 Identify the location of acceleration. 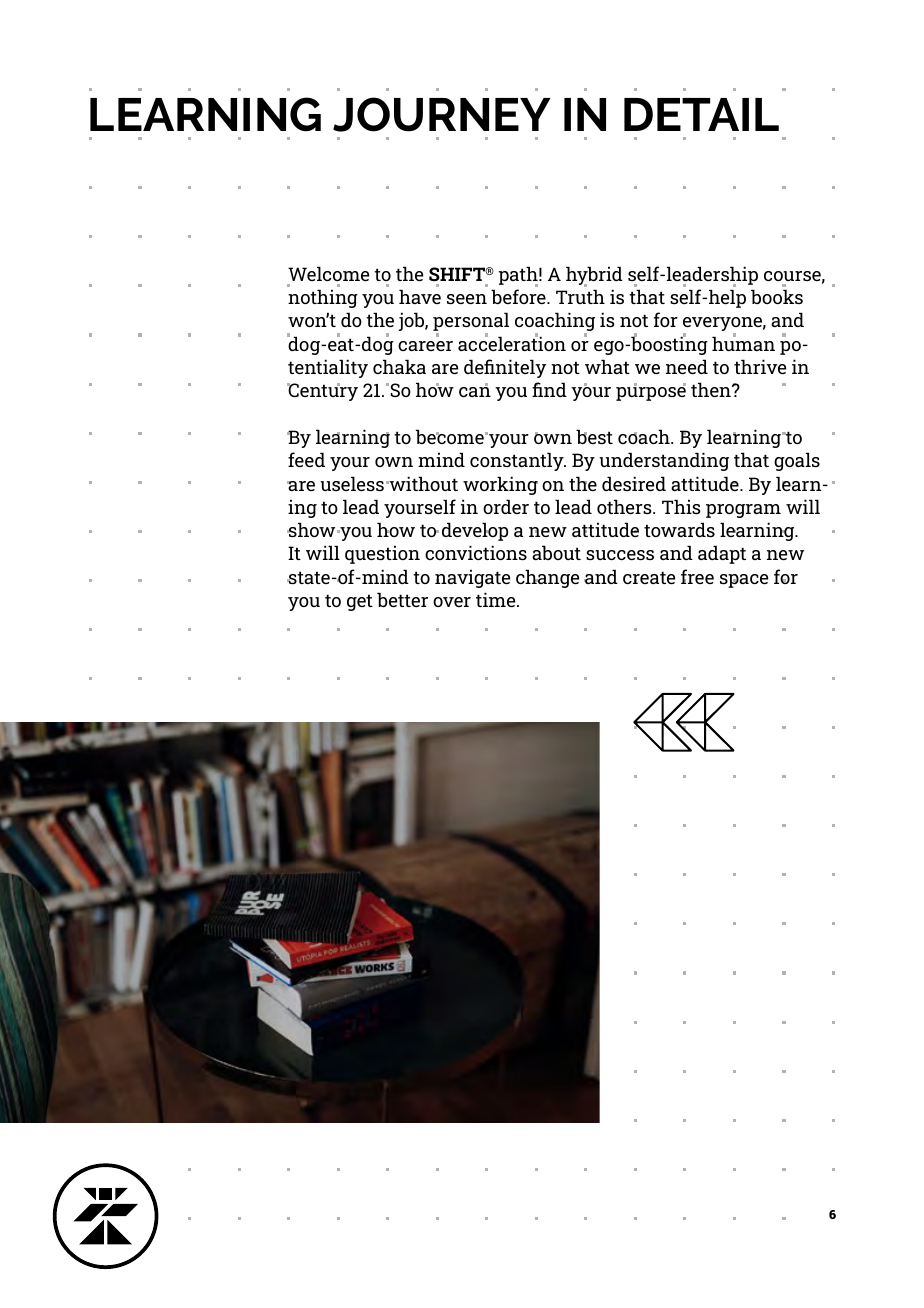
(512, 343).
